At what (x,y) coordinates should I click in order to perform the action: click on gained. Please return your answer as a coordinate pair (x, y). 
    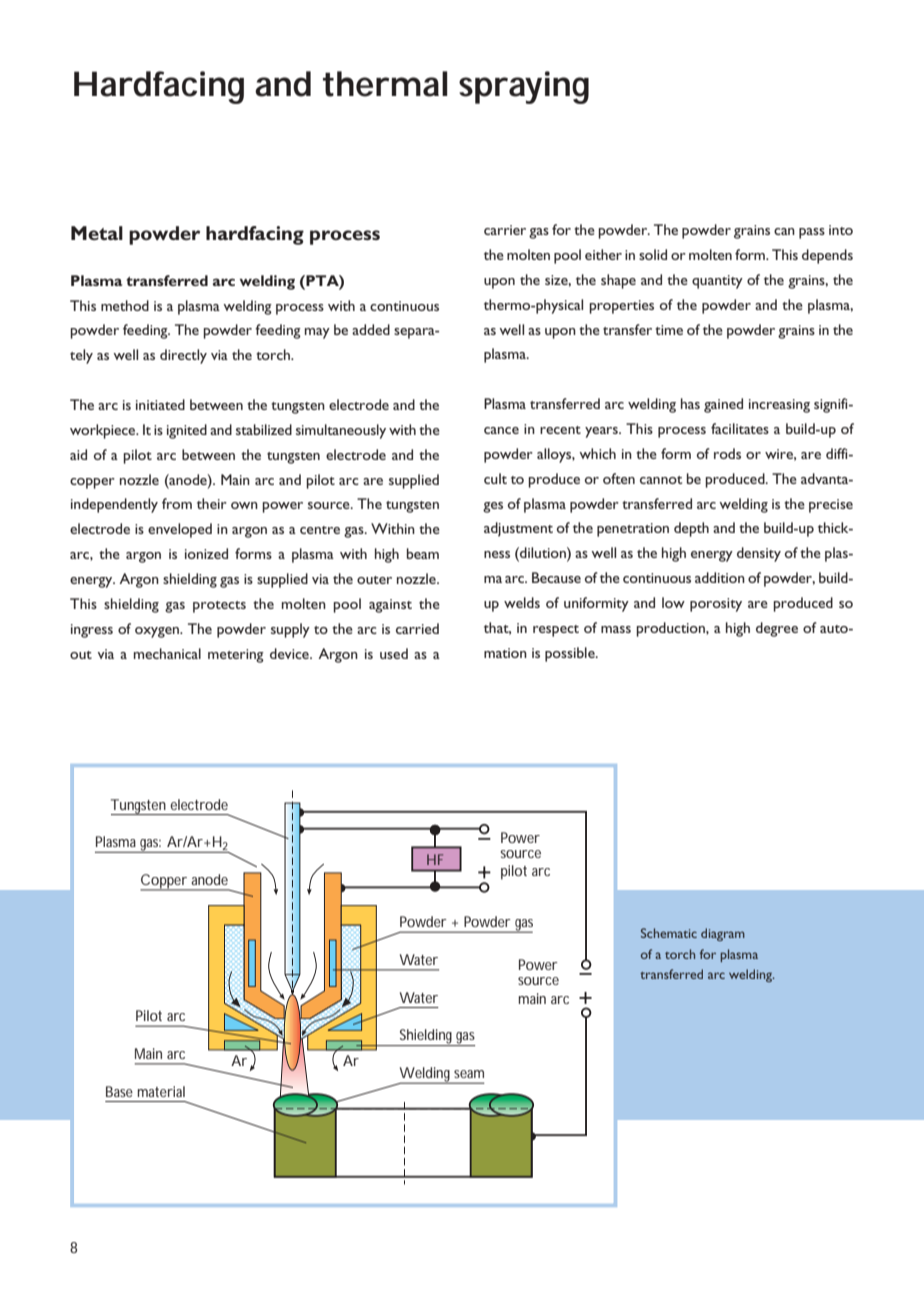
    Looking at the image, I should click on (723, 405).
